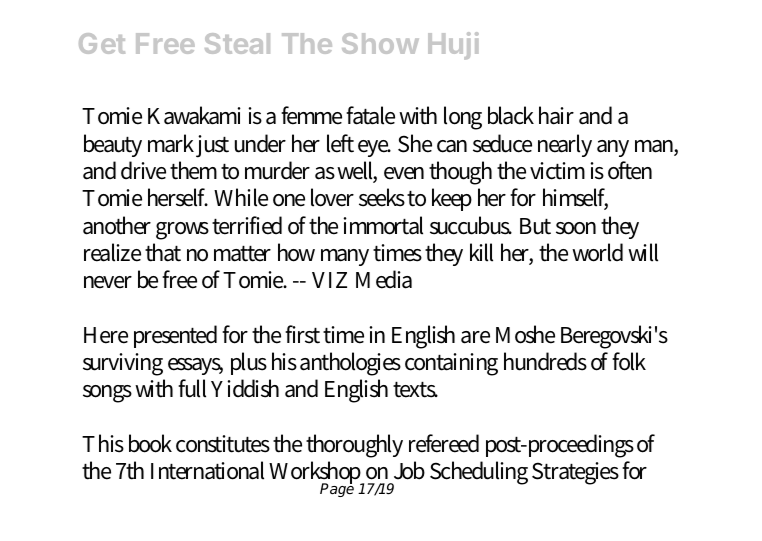 The height and width of the screenshot is (541, 762). Describe the element at coordinates (102, 43) in the screenshot. I see `Get` at that location.
